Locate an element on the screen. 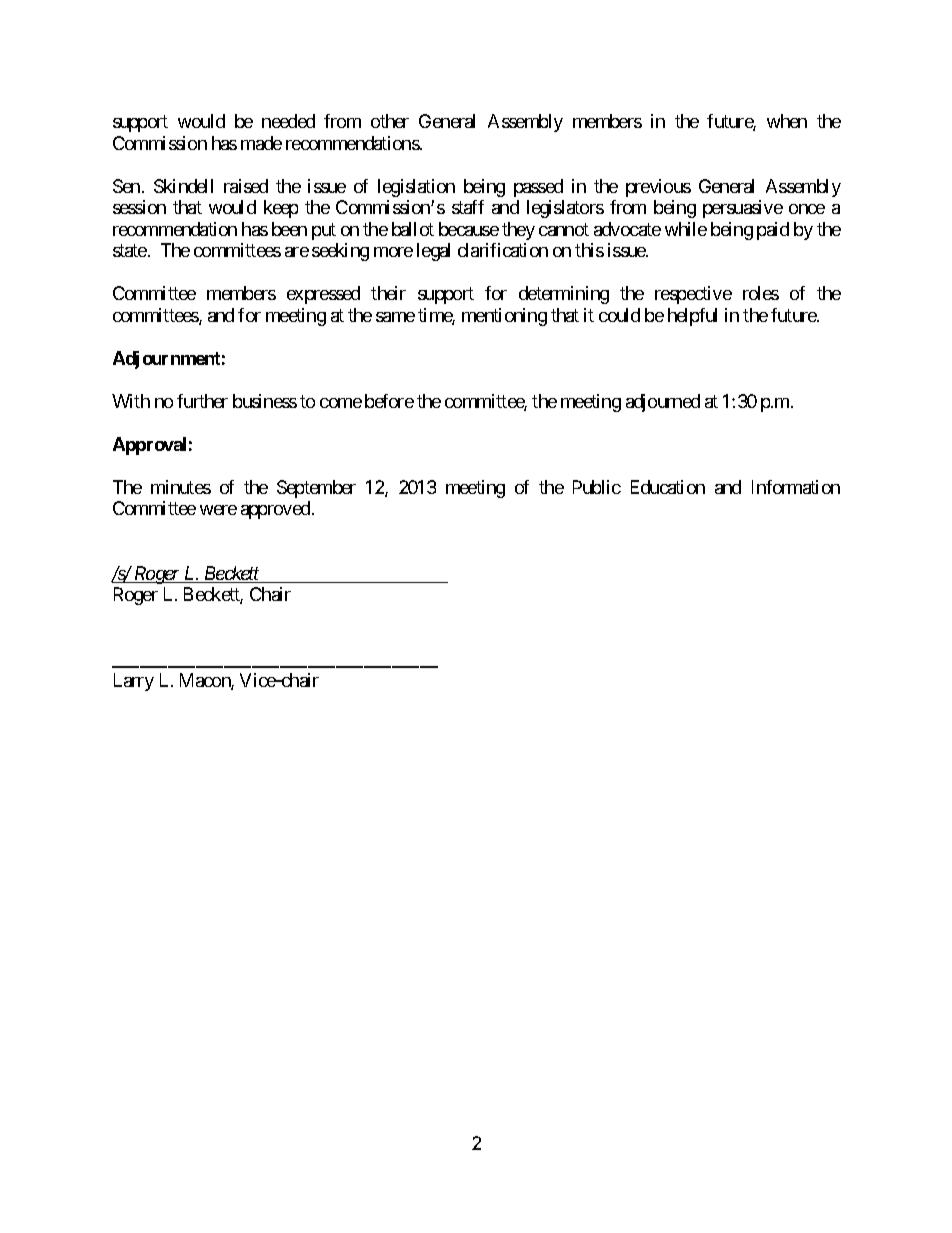 The height and width of the screenshot is (1233, 952). further is located at coordinates (202, 401).
